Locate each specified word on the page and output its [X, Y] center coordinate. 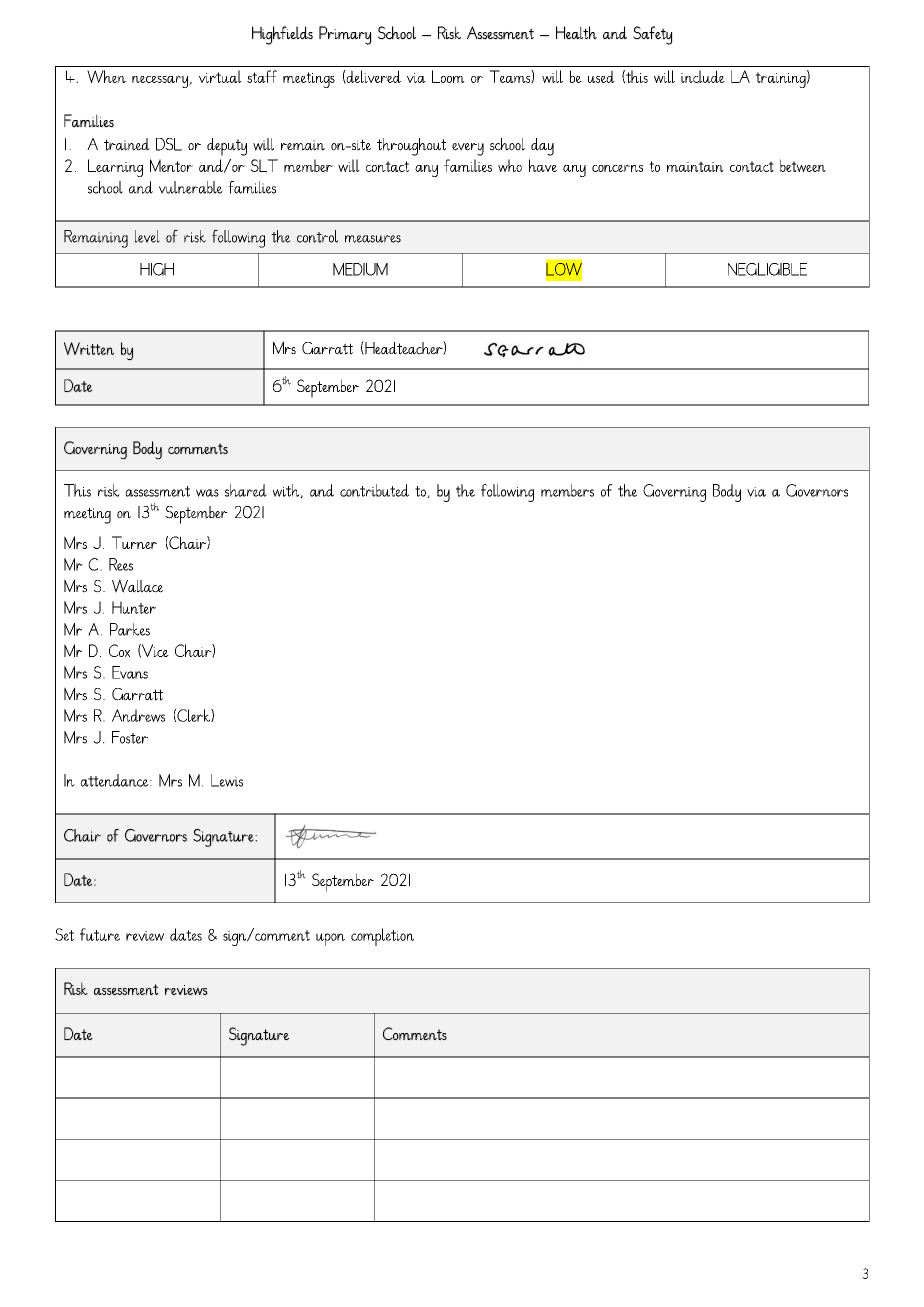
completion [382, 937]
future [100, 934]
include [703, 76]
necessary [161, 81]
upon [330, 939]
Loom [448, 76]
